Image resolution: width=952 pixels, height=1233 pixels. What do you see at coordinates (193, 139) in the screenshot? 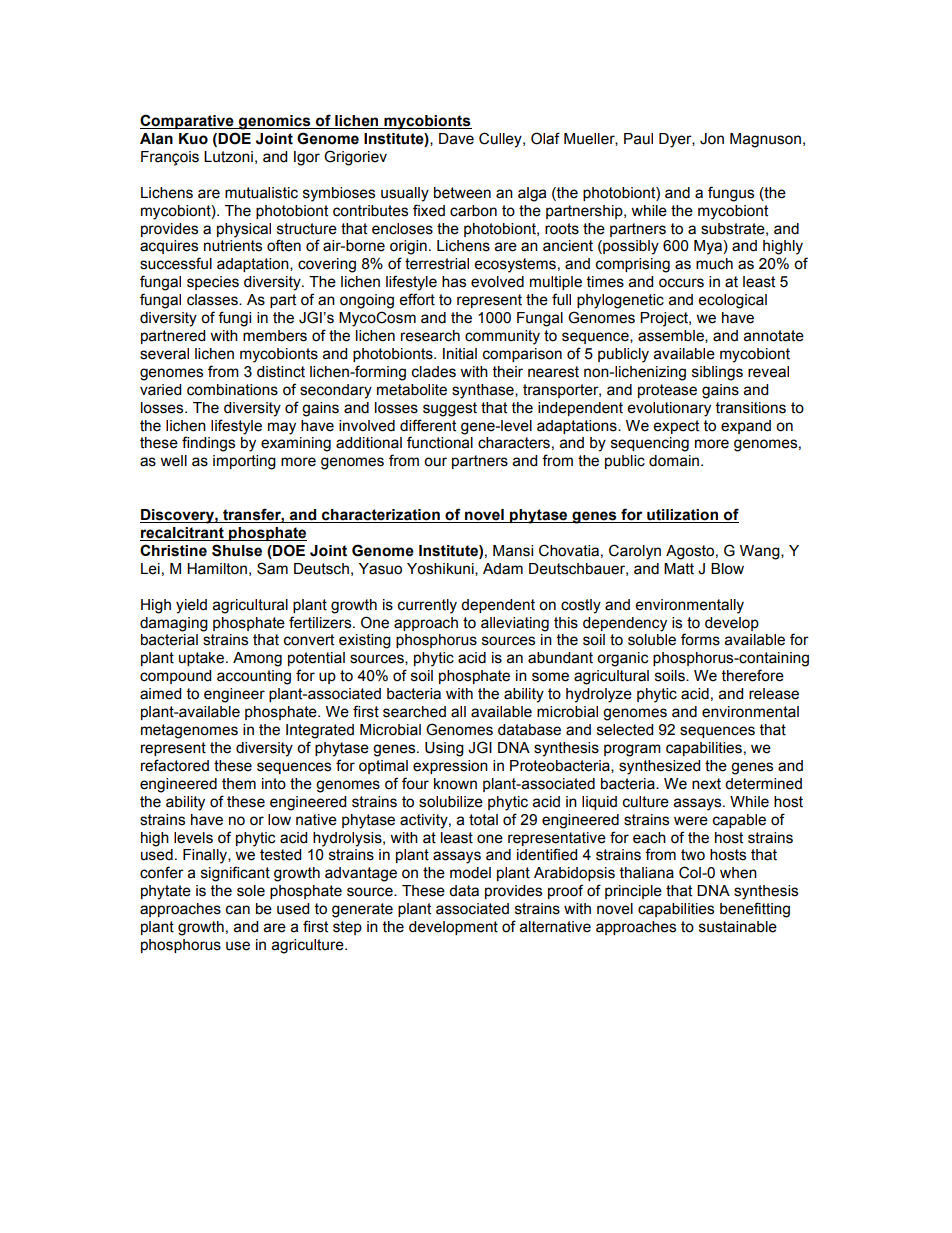
I see `Kuo` at bounding box center [193, 139].
